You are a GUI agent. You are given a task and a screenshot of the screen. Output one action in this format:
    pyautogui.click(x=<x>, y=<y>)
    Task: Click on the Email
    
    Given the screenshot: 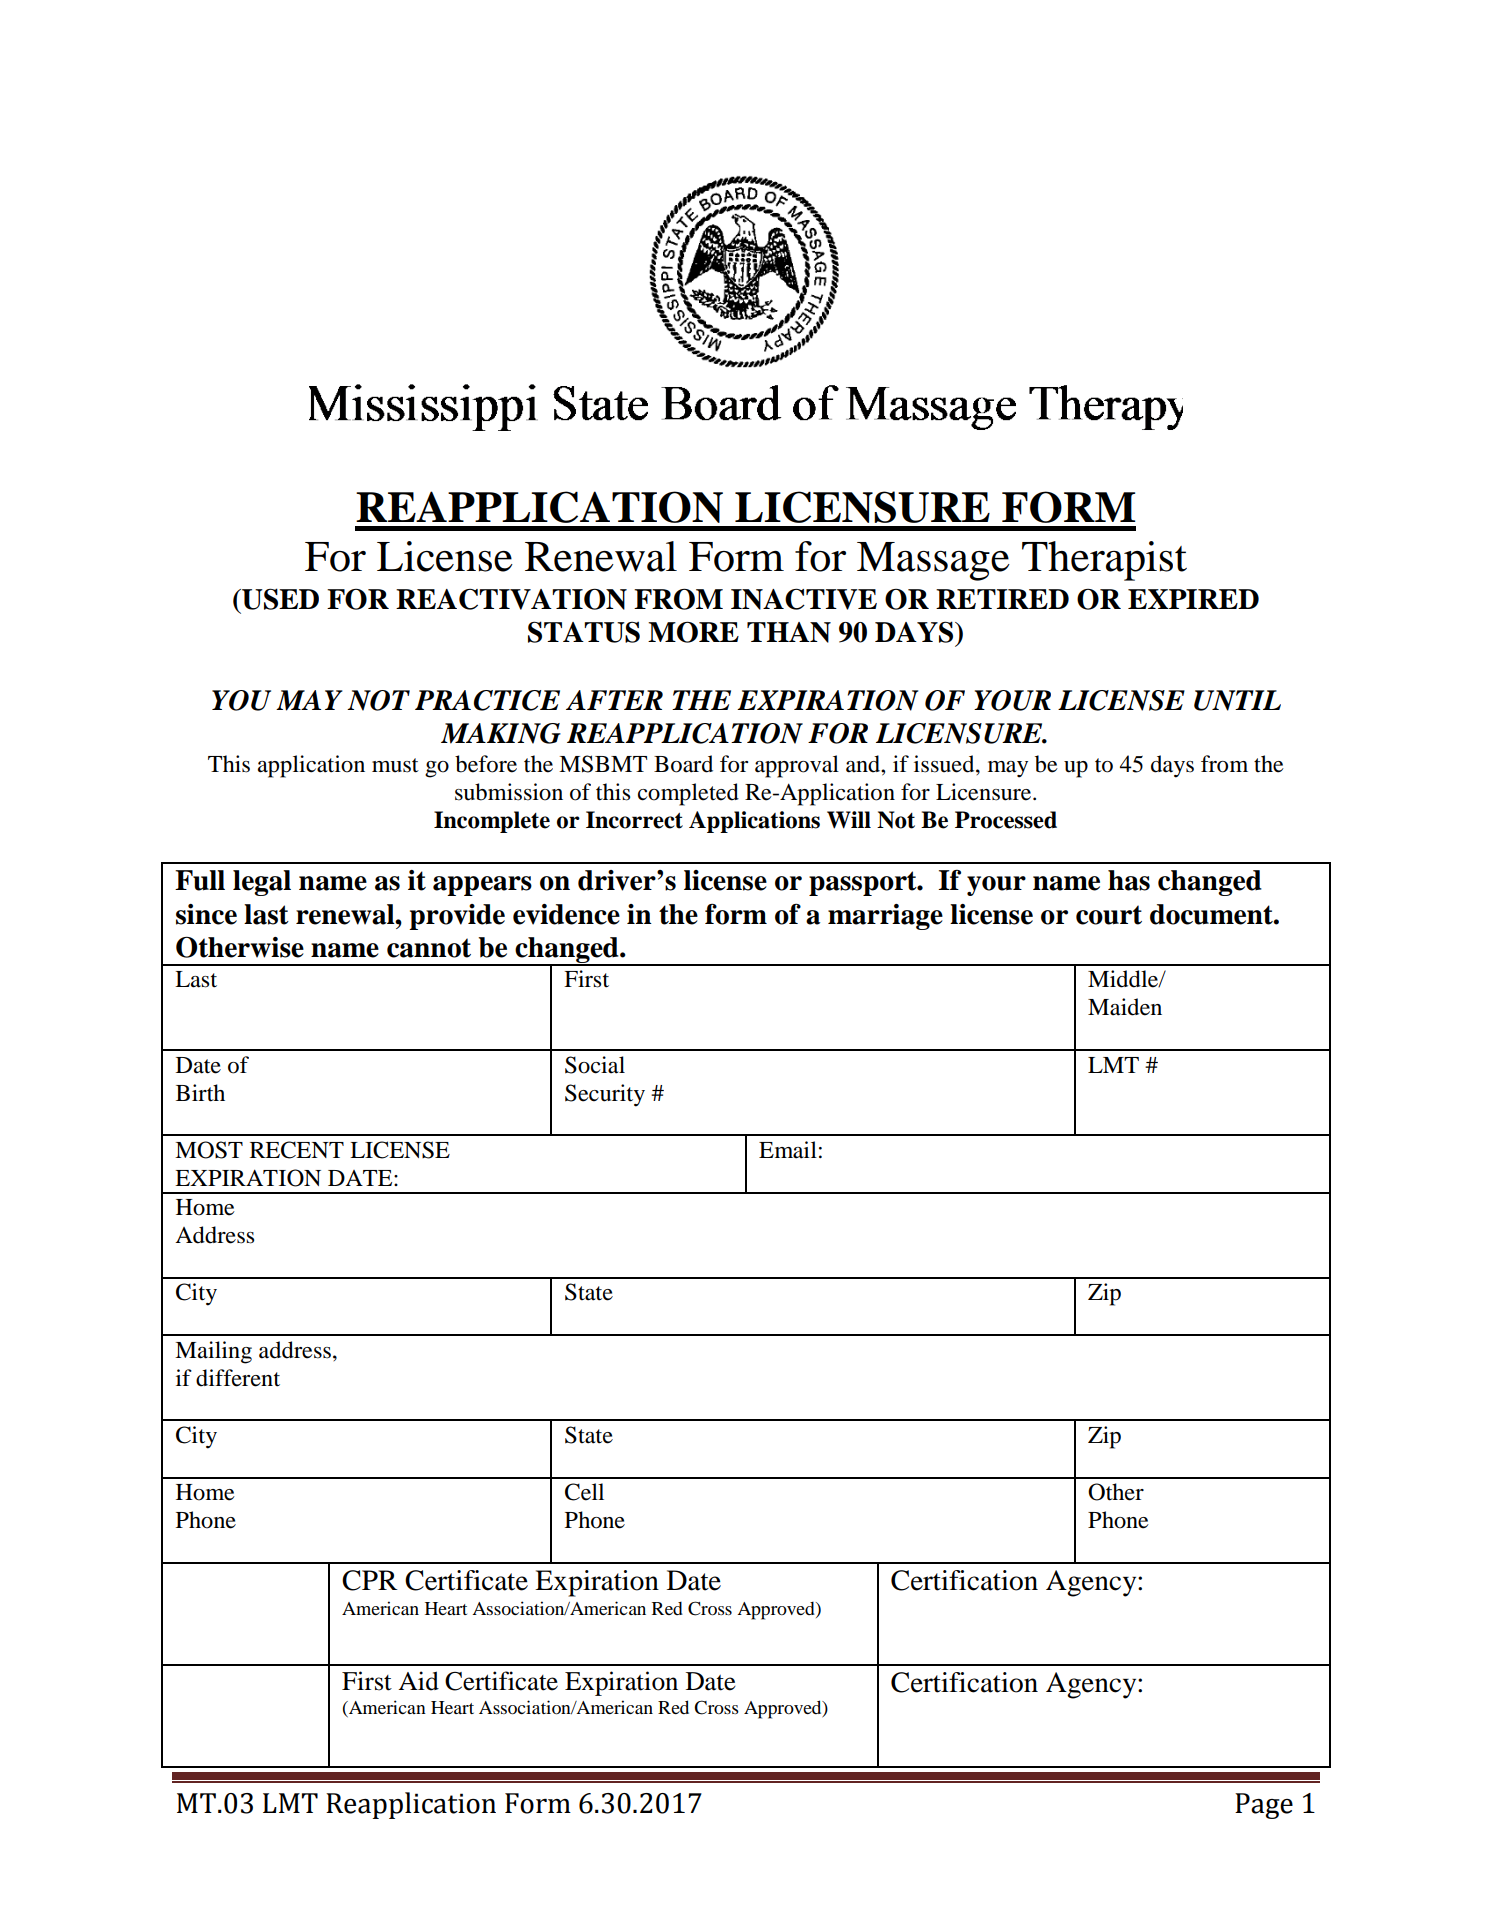 What is the action you would take?
    pyautogui.click(x=788, y=1150)
